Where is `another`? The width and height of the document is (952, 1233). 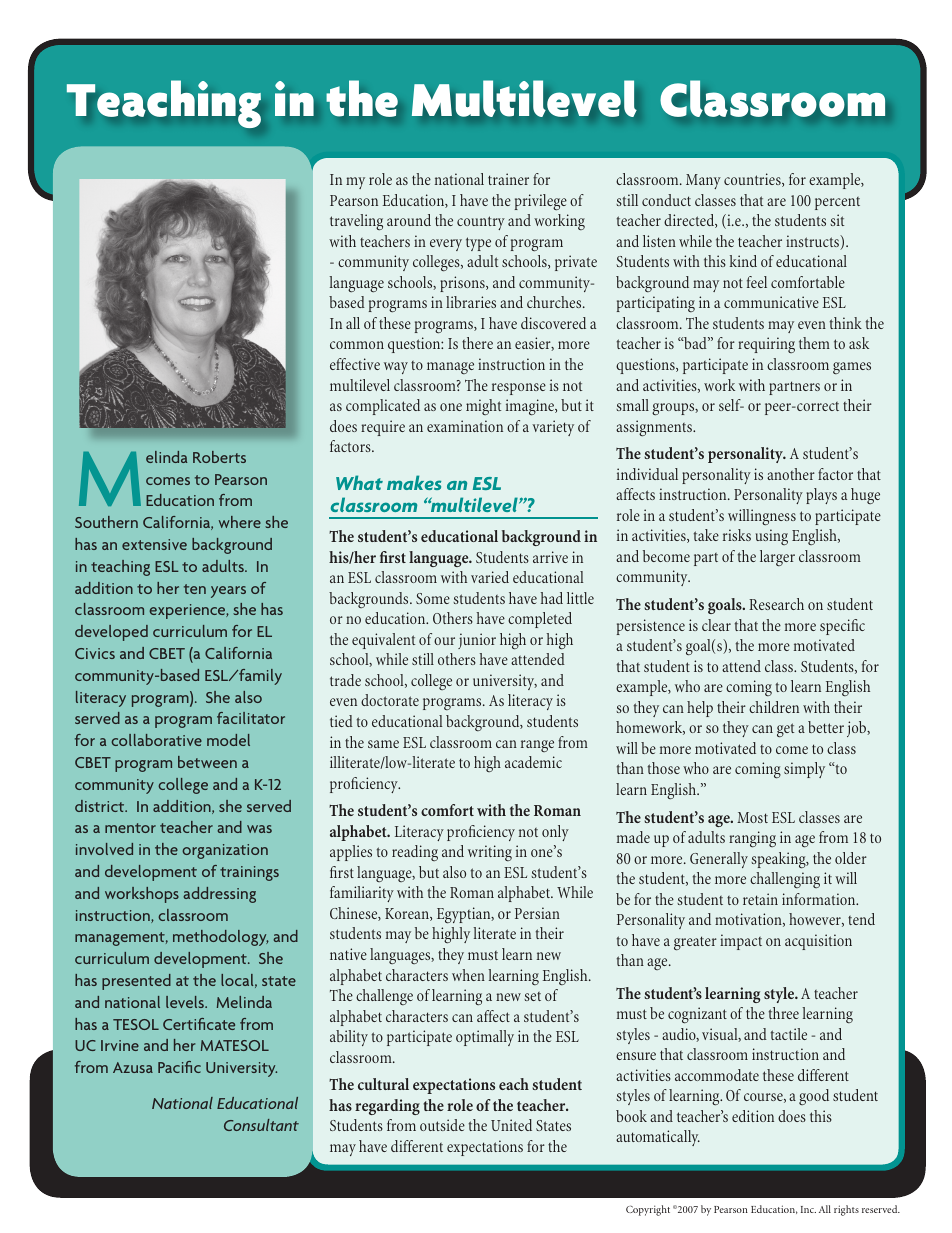
another is located at coordinates (791, 474).
